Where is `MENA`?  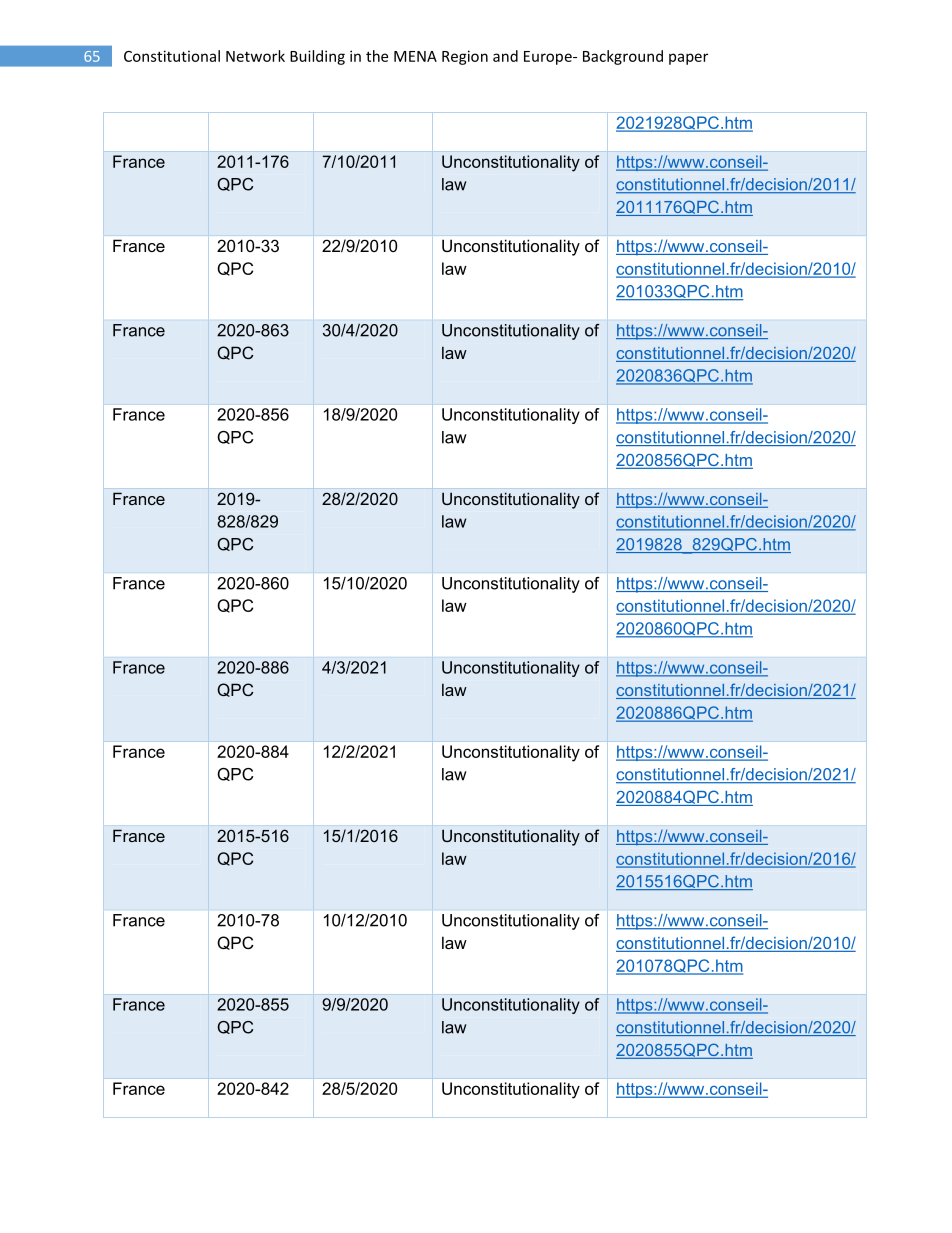
MENA is located at coordinates (415, 56).
